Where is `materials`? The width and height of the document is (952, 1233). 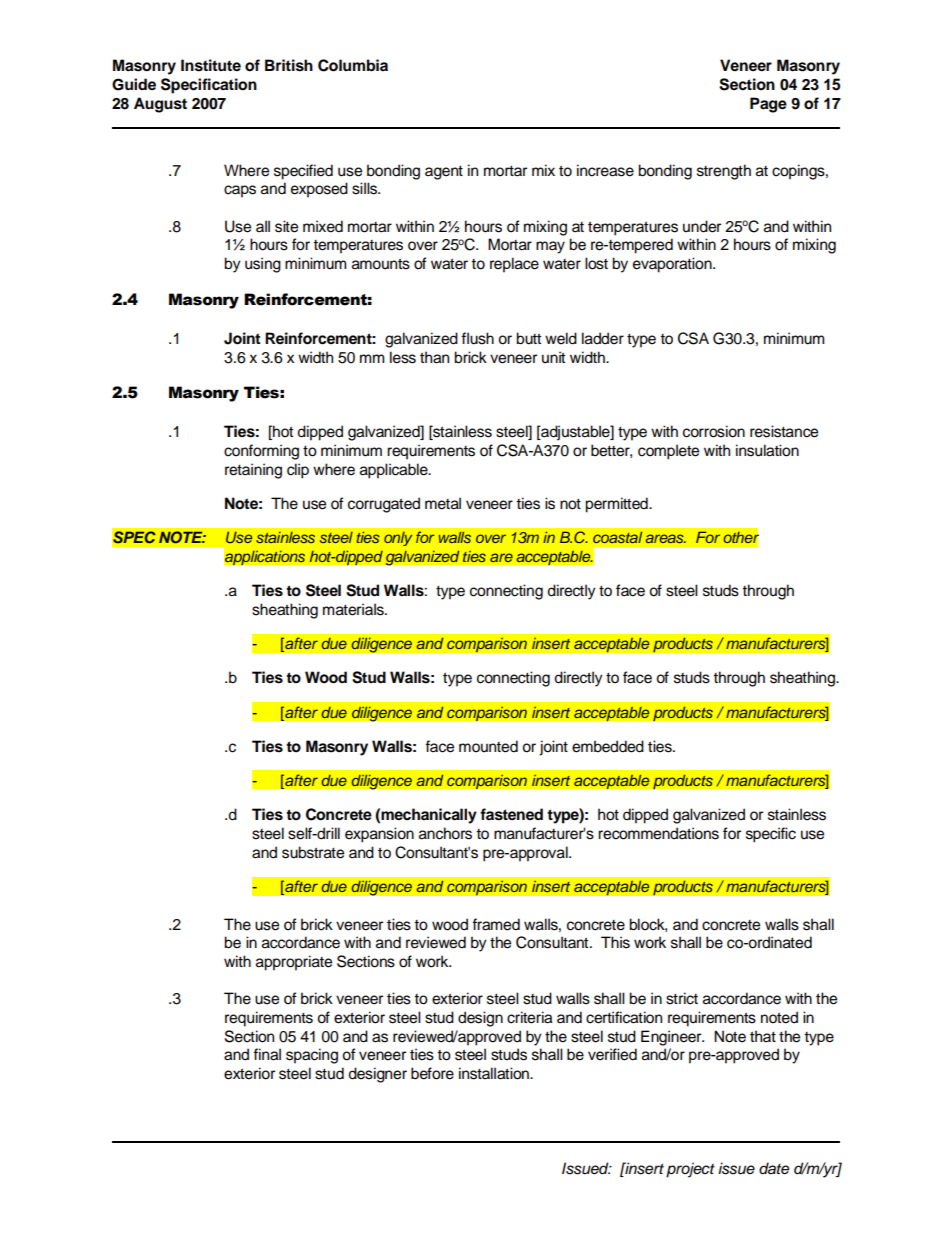
materials is located at coordinates (354, 609).
